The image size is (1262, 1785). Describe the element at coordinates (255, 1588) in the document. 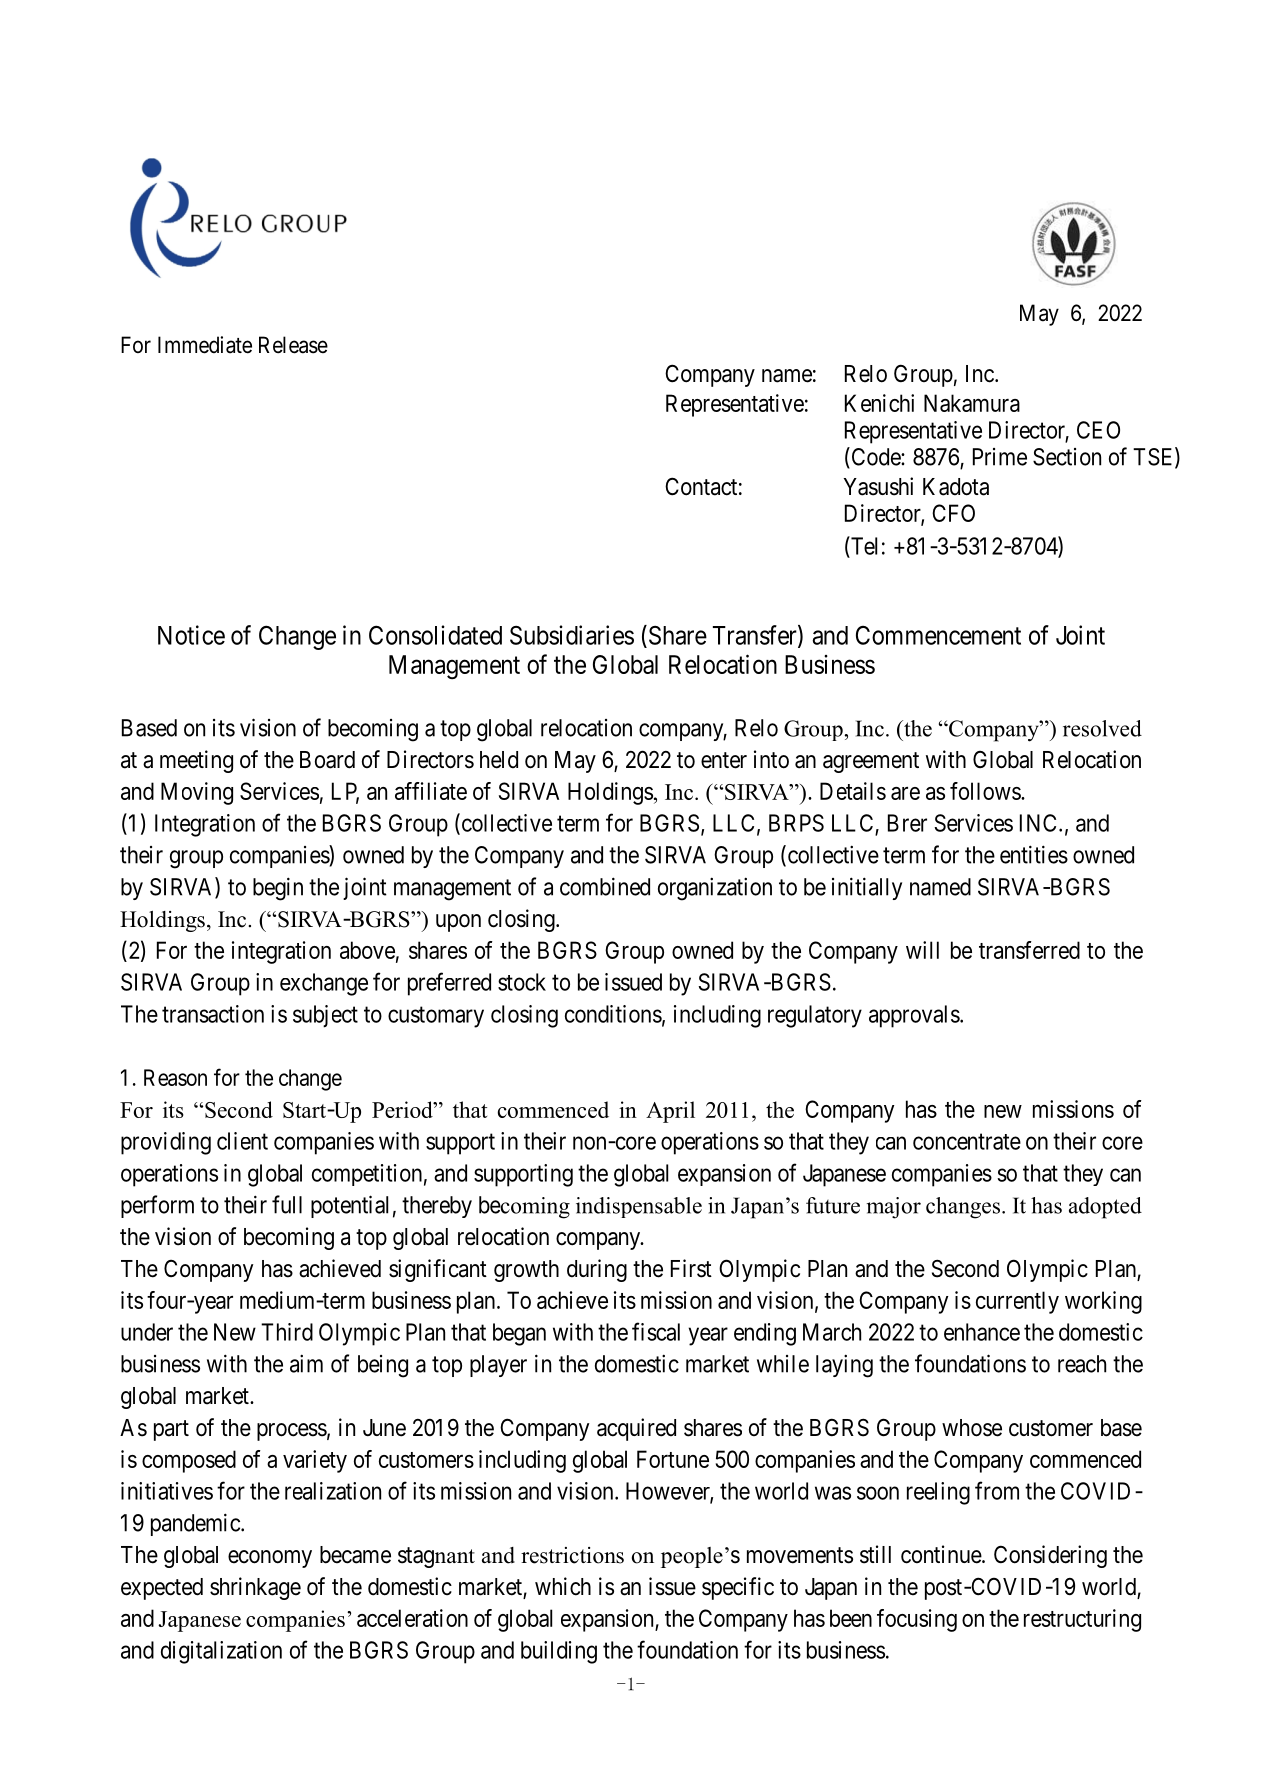

I see `shrinkage` at that location.
